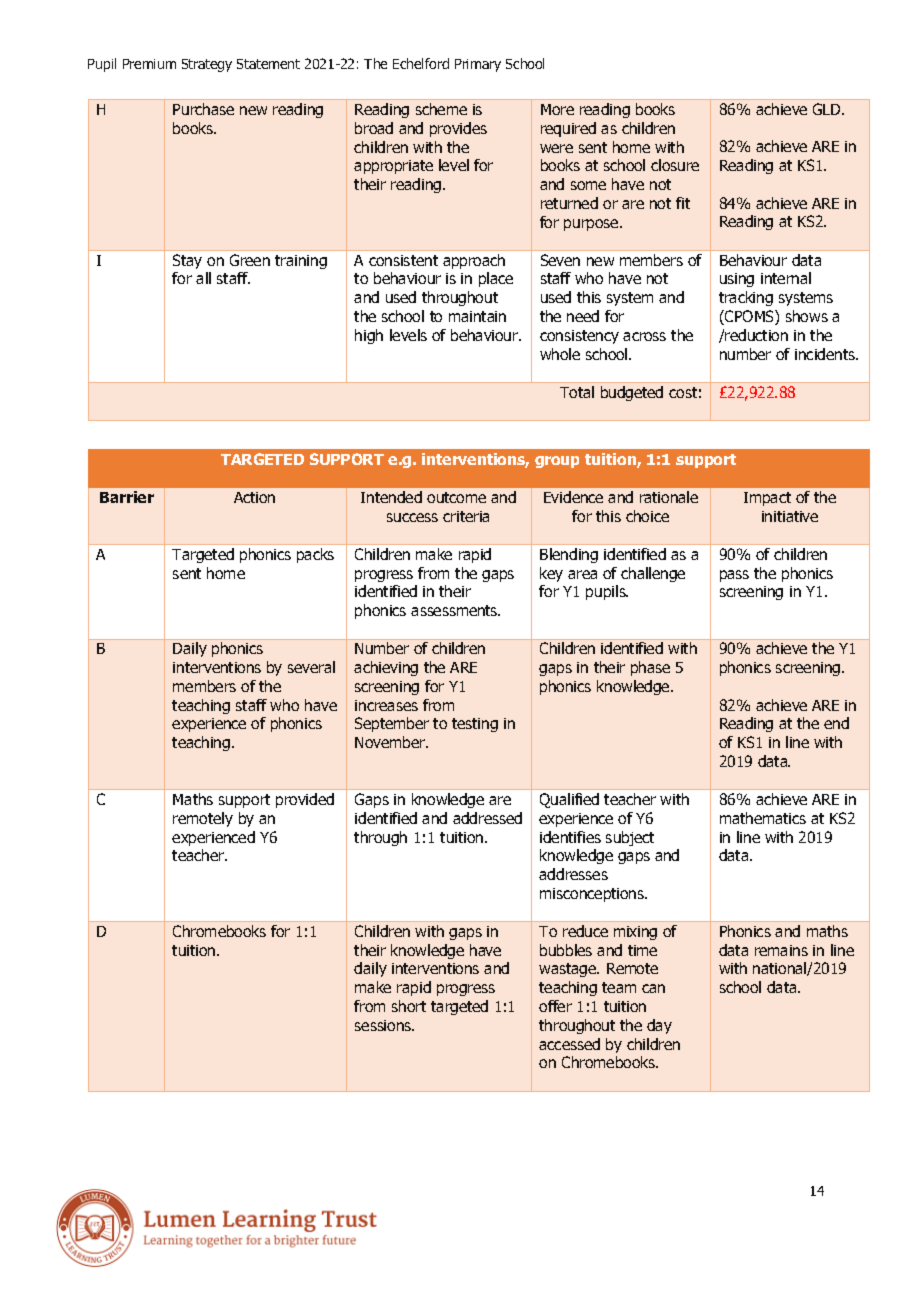  I want to click on pass, so click(734, 576).
